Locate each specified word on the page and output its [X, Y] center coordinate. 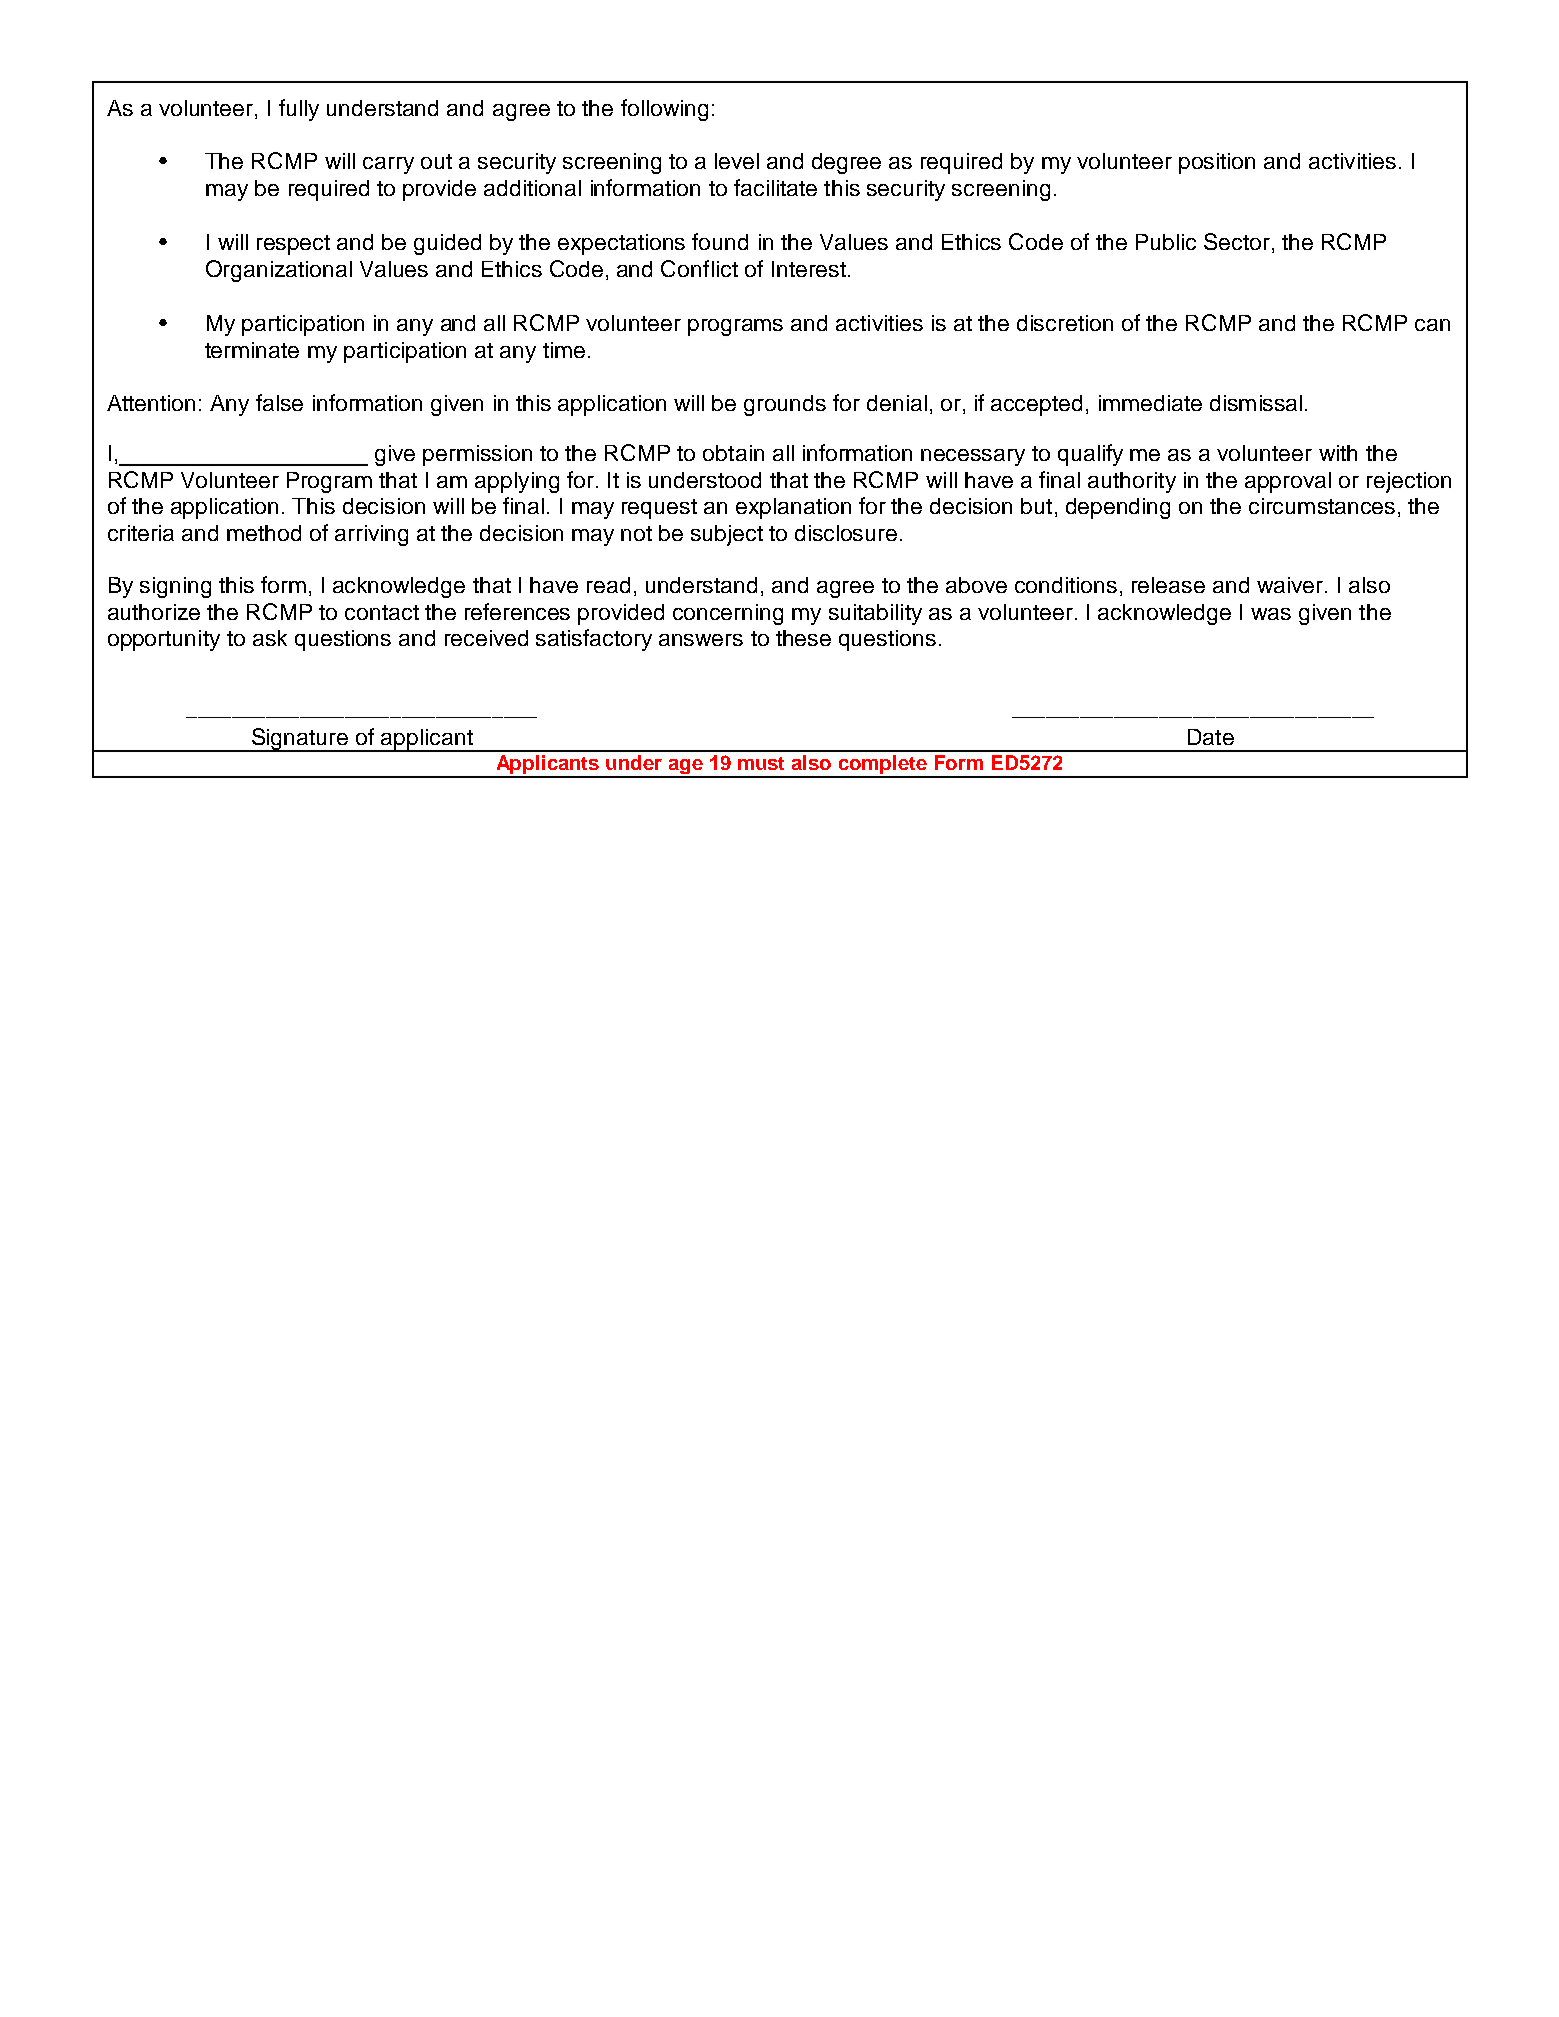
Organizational [279, 271]
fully [299, 110]
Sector [1237, 241]
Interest [809, 269]
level [737, 161]
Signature [300, 740]
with [1338, 453]
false [279, 402]
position [1217, 163]
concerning [728, 614]
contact [382, 612]
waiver [1290, 585]
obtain [733, 453]
